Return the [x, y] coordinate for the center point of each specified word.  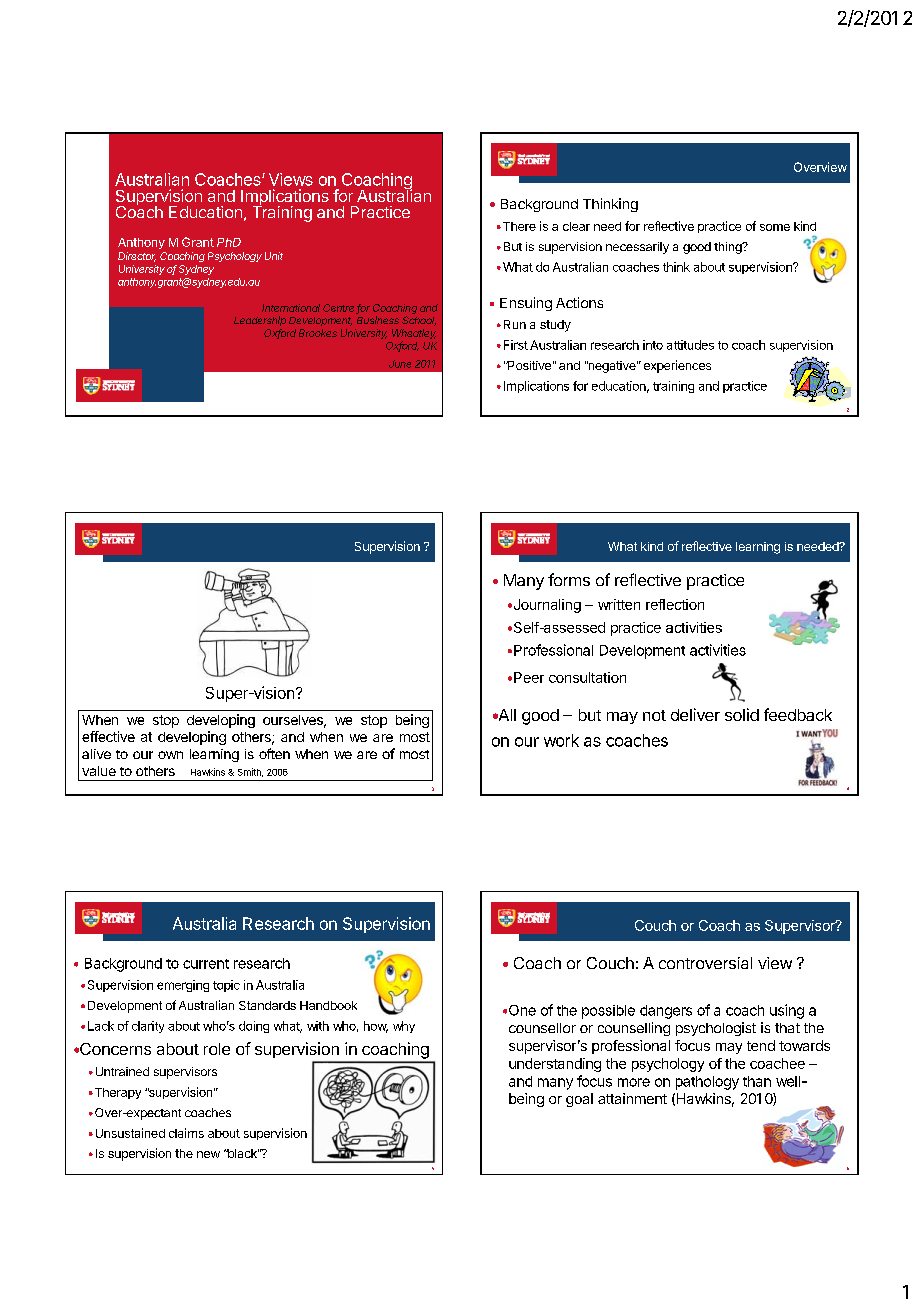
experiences [677, 366]
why [404, 1027]
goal [579, 1100]
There [518, 226]
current [206, 964]
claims [186, 1133]
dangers [666, 1012]
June [400, 364]
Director [137, 257]
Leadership [260, 321]
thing [729, 248]
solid [742, 714]
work [561, 740]
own [170, 755]
